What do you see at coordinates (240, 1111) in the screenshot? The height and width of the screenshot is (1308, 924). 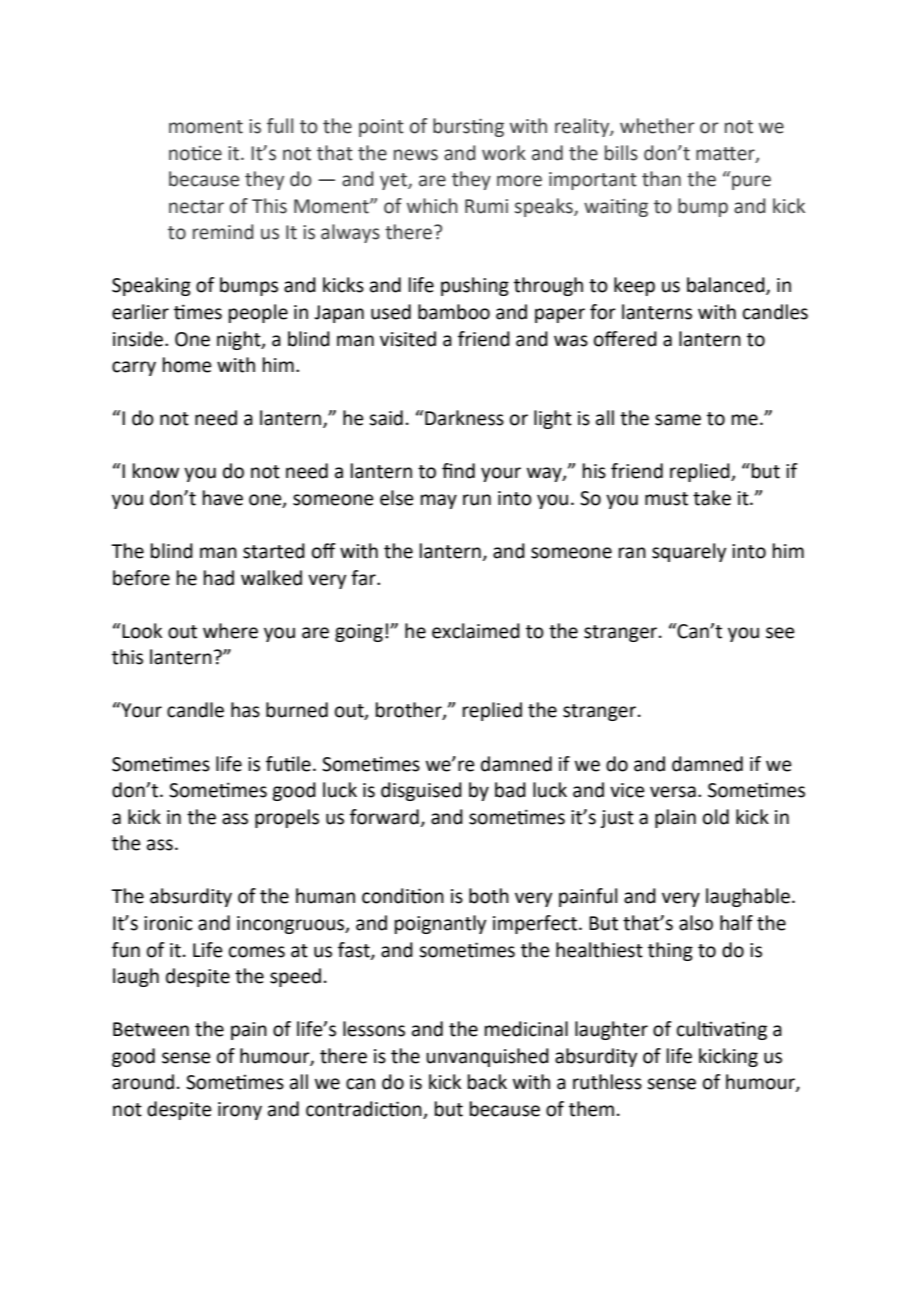 I see `irony` at bounding box center [240, 1111].
